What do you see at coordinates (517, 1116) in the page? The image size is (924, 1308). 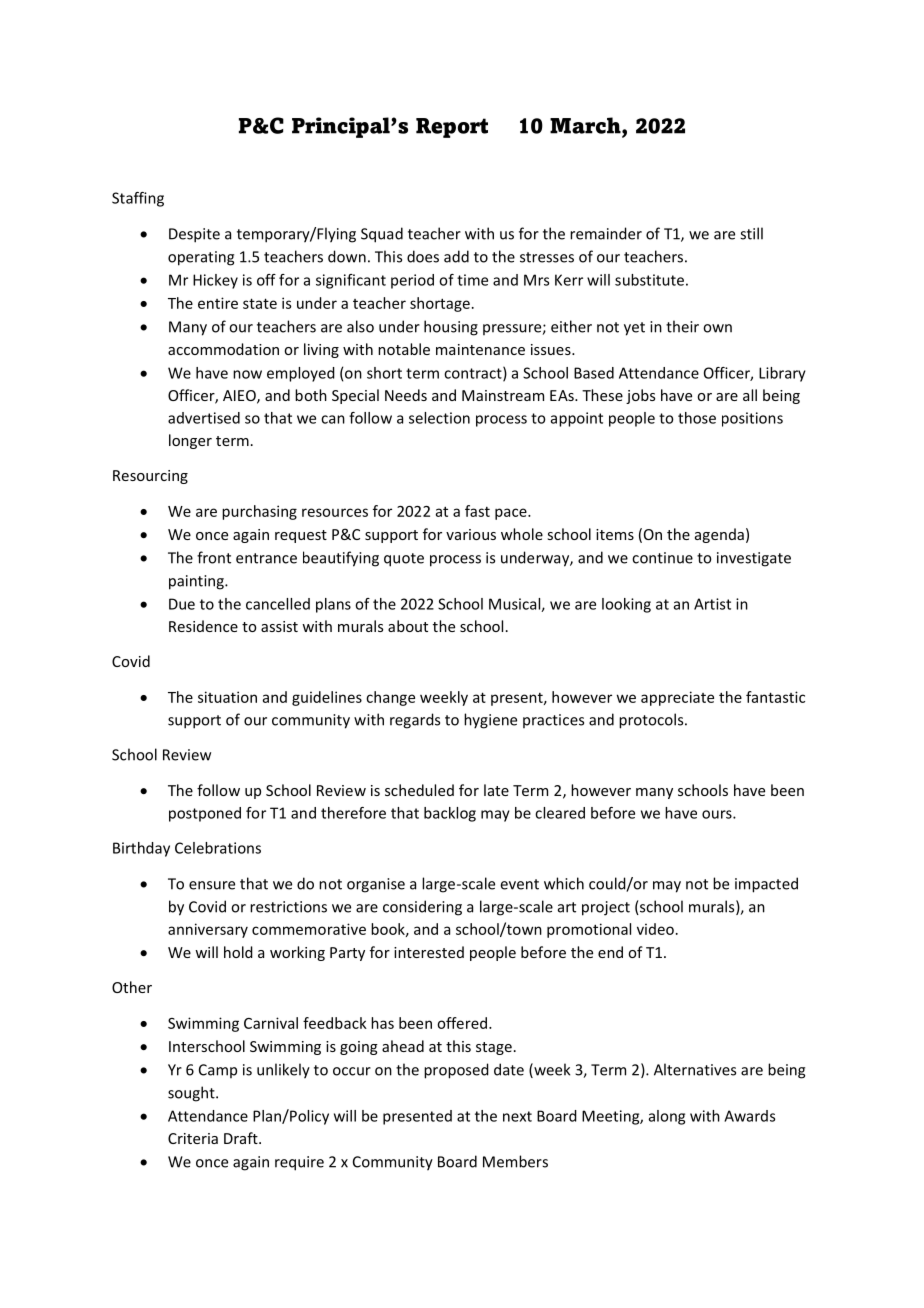 I see `next` at bounding box center [517, 1116].
